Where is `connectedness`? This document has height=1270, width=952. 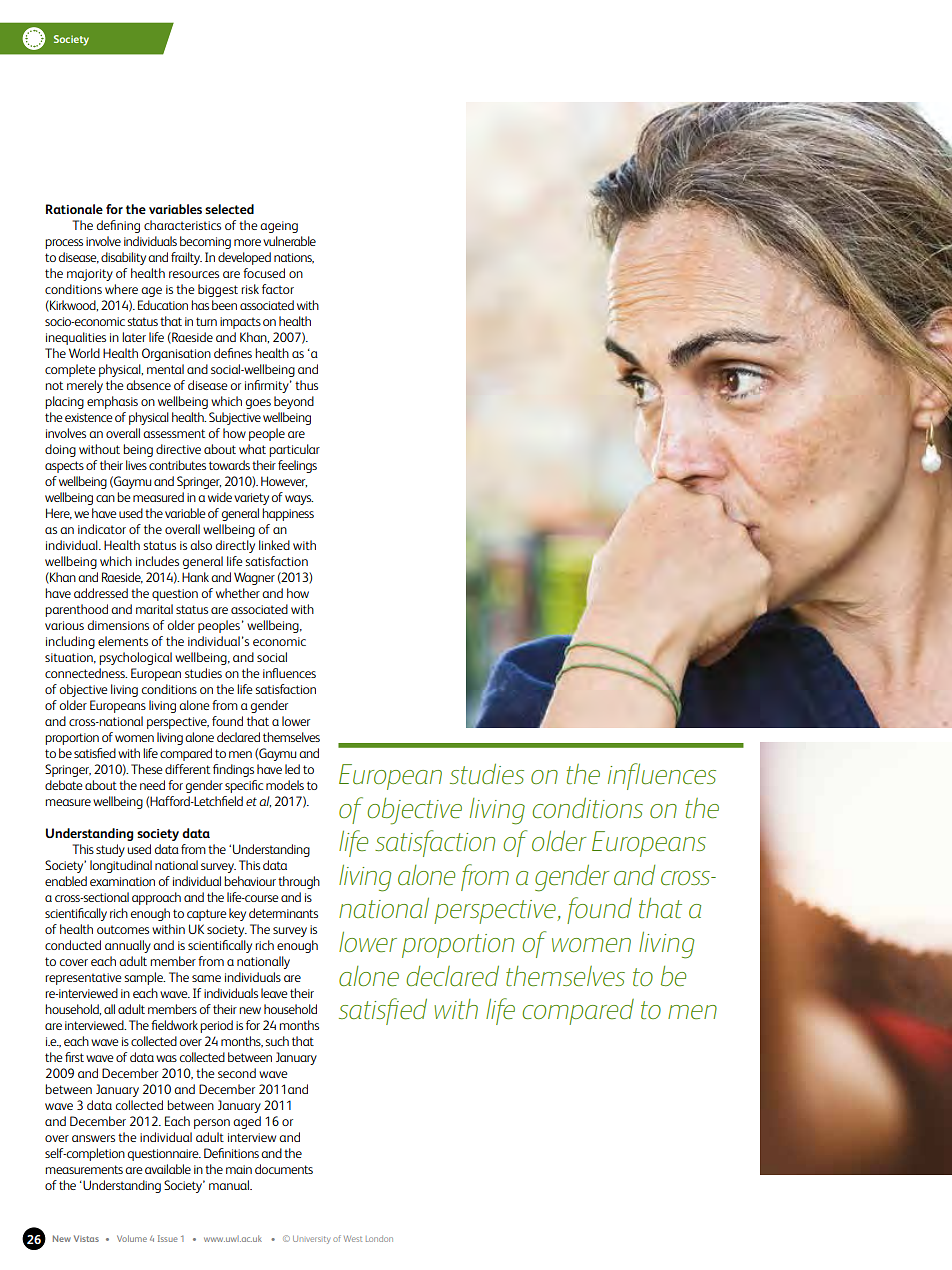
connectedness is located at coordinates (86, 673).
